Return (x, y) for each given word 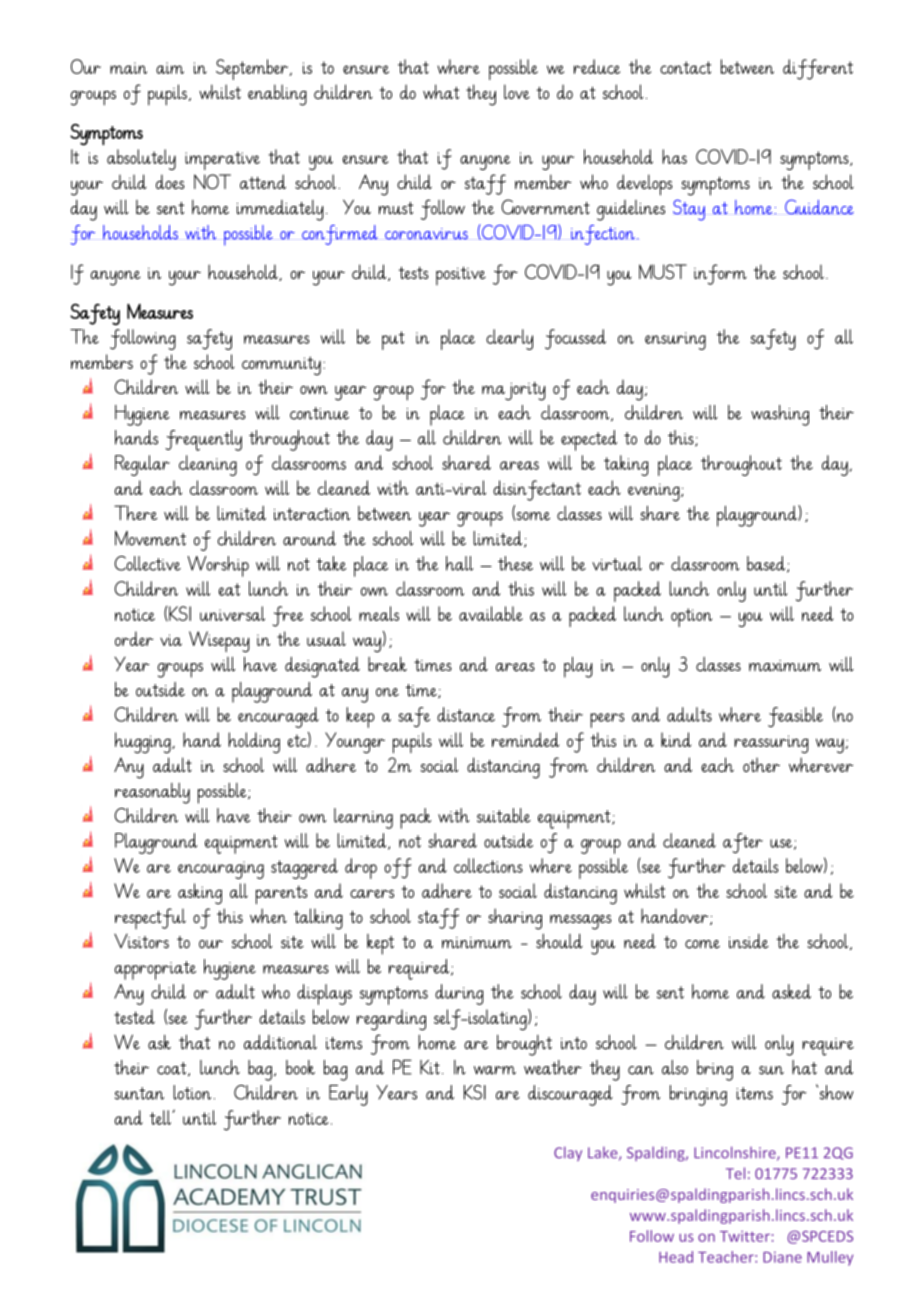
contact (685, 67)
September (253, 69)
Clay (568, 1153)
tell (162, 1117)
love (517, 91)
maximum (785, 666)
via (171, 640)
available (491, 613)
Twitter (745, 1236)
